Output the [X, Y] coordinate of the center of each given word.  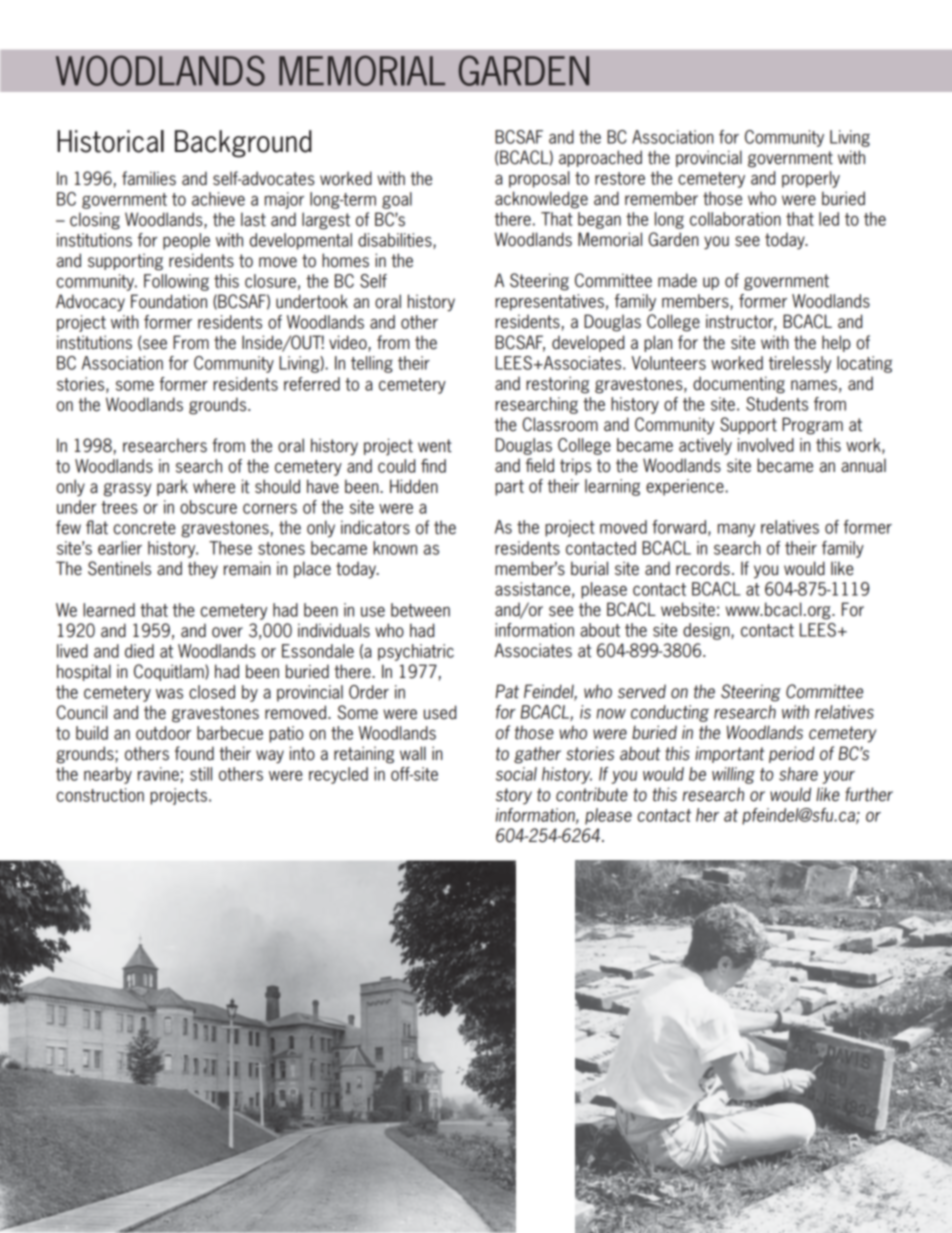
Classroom [560, 424]
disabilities [396, 241]
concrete [145, 528]
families [149, 178]
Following [176, 282]
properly [811, 179]
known [395, 548]
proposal [539, 179]
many [736, 530]
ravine [158, 774]
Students [777, 404]
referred [312, 384]
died [139, 651]
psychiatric [416, 652]
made [677, 280]
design [707, 631]
